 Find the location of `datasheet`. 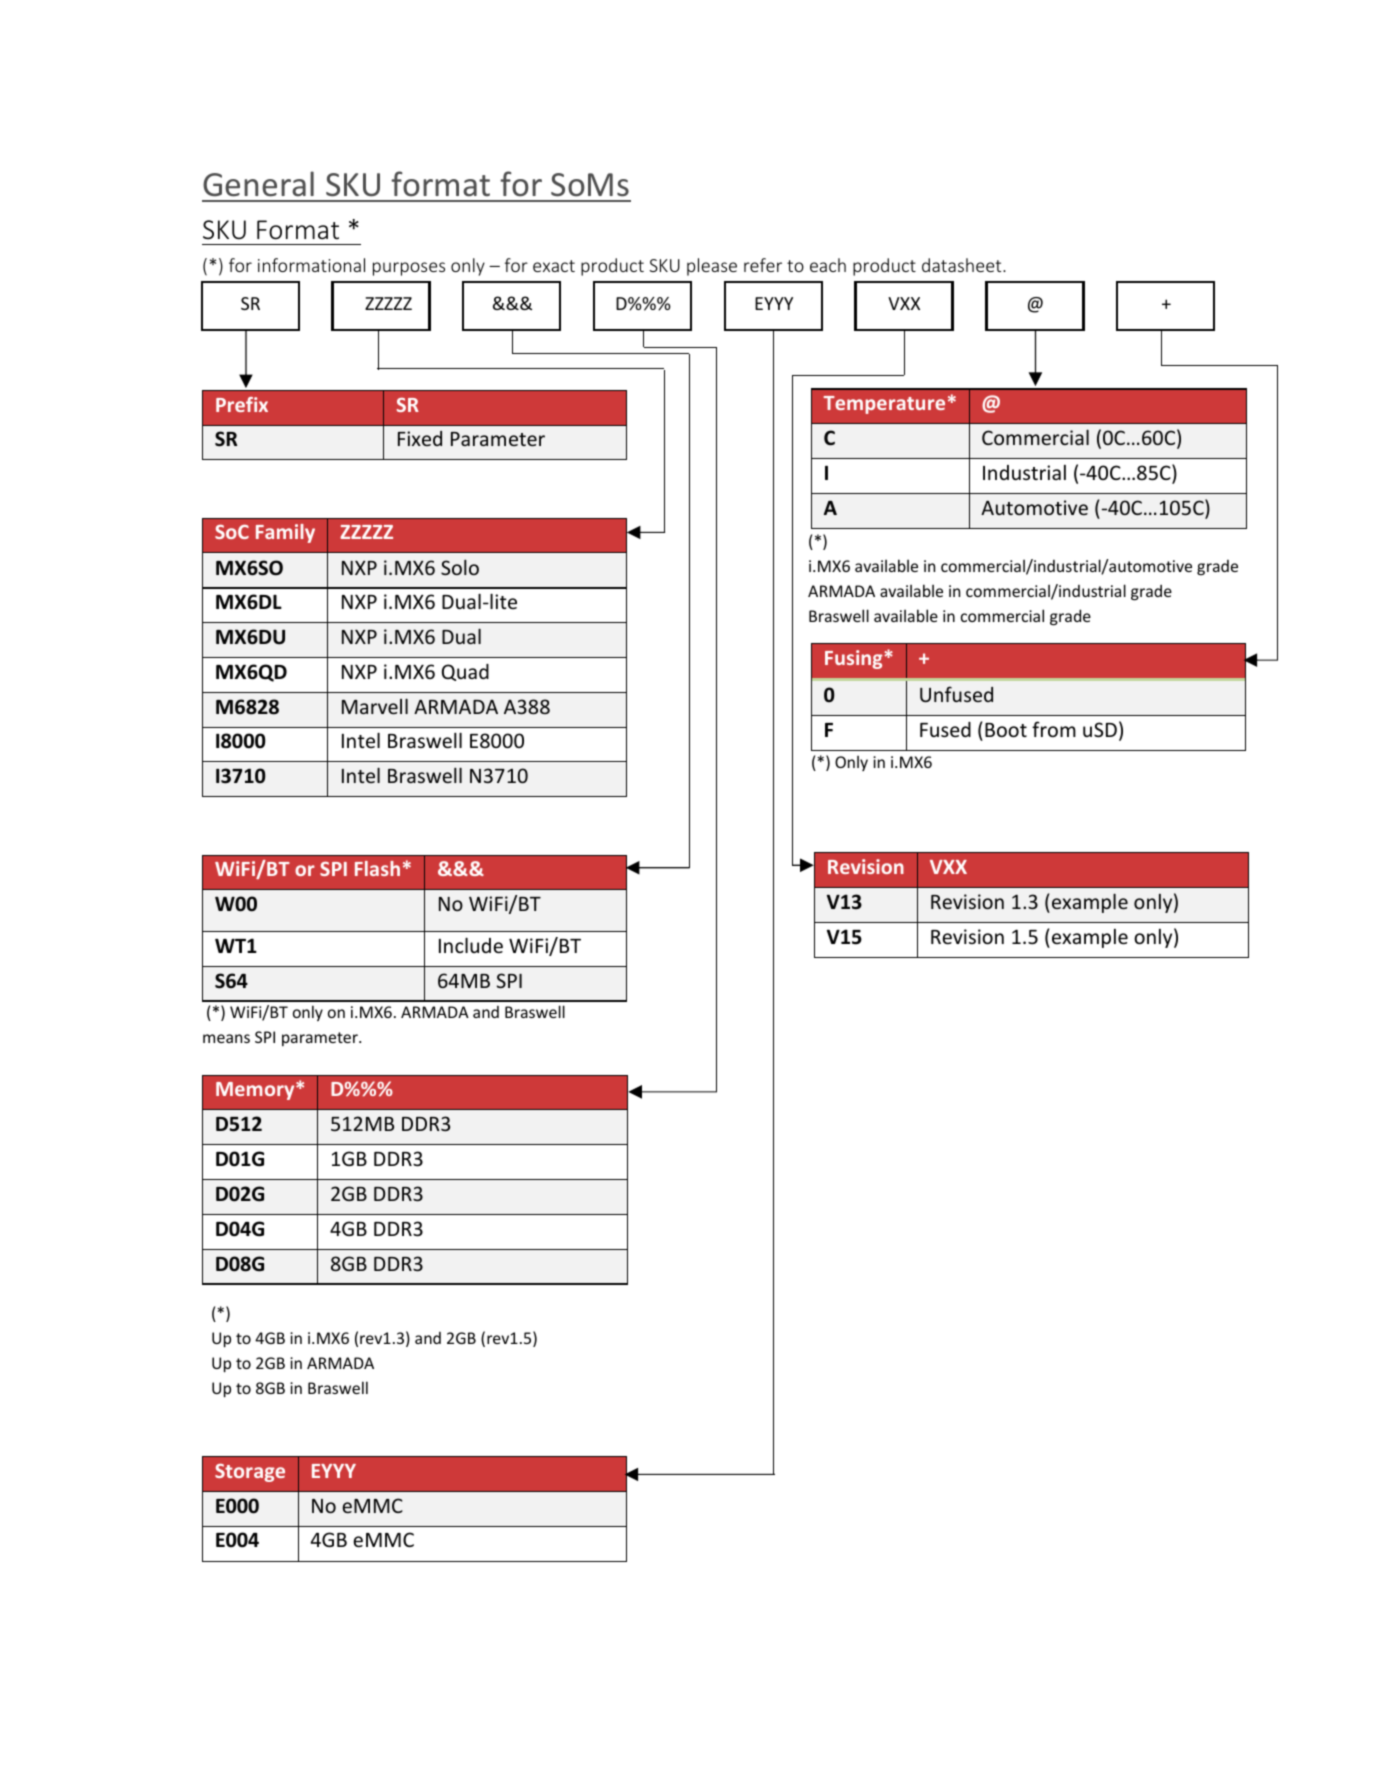

datasheet is located at coordinates (963, 265).
